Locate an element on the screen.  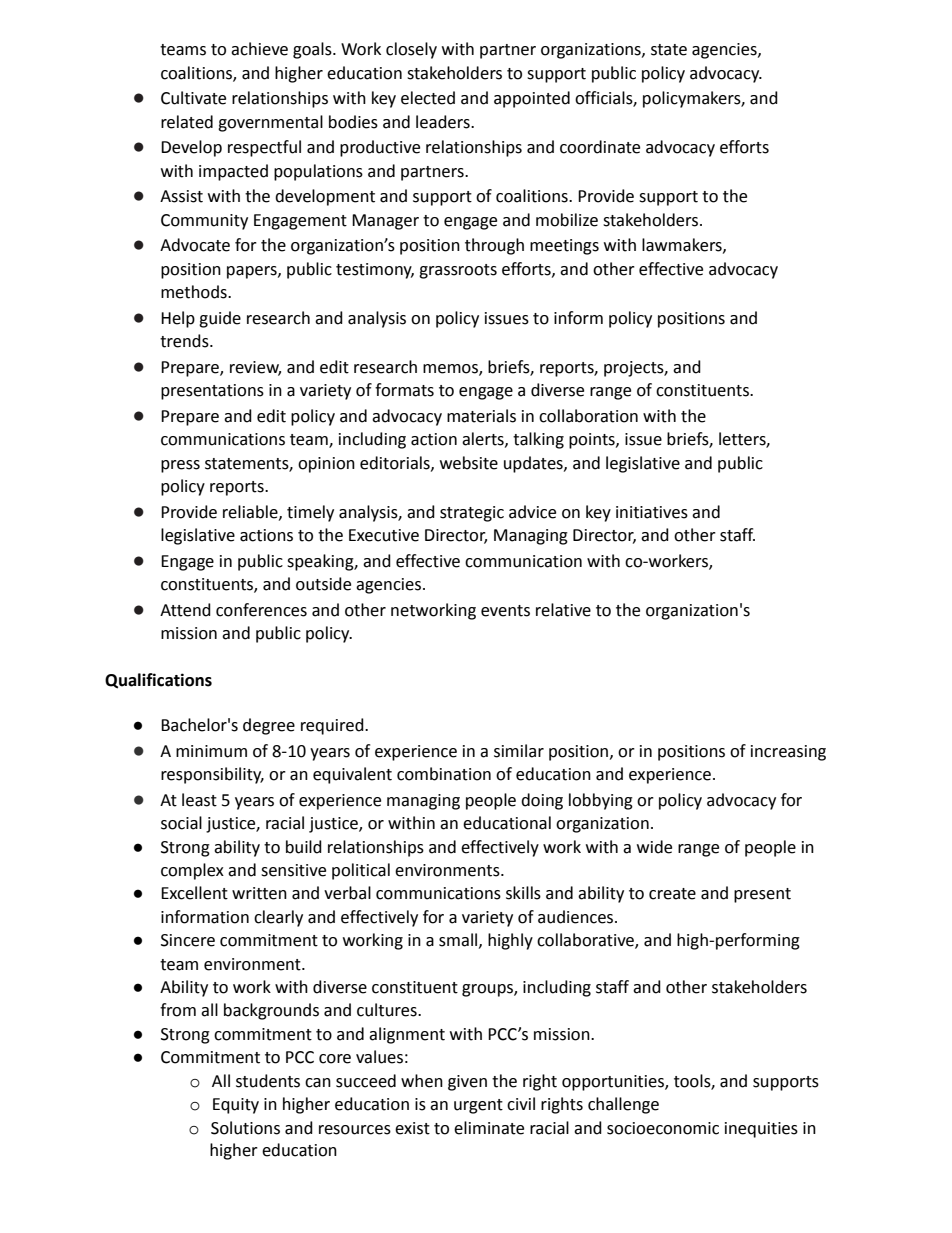
events is located at coordinates (505, 611).
